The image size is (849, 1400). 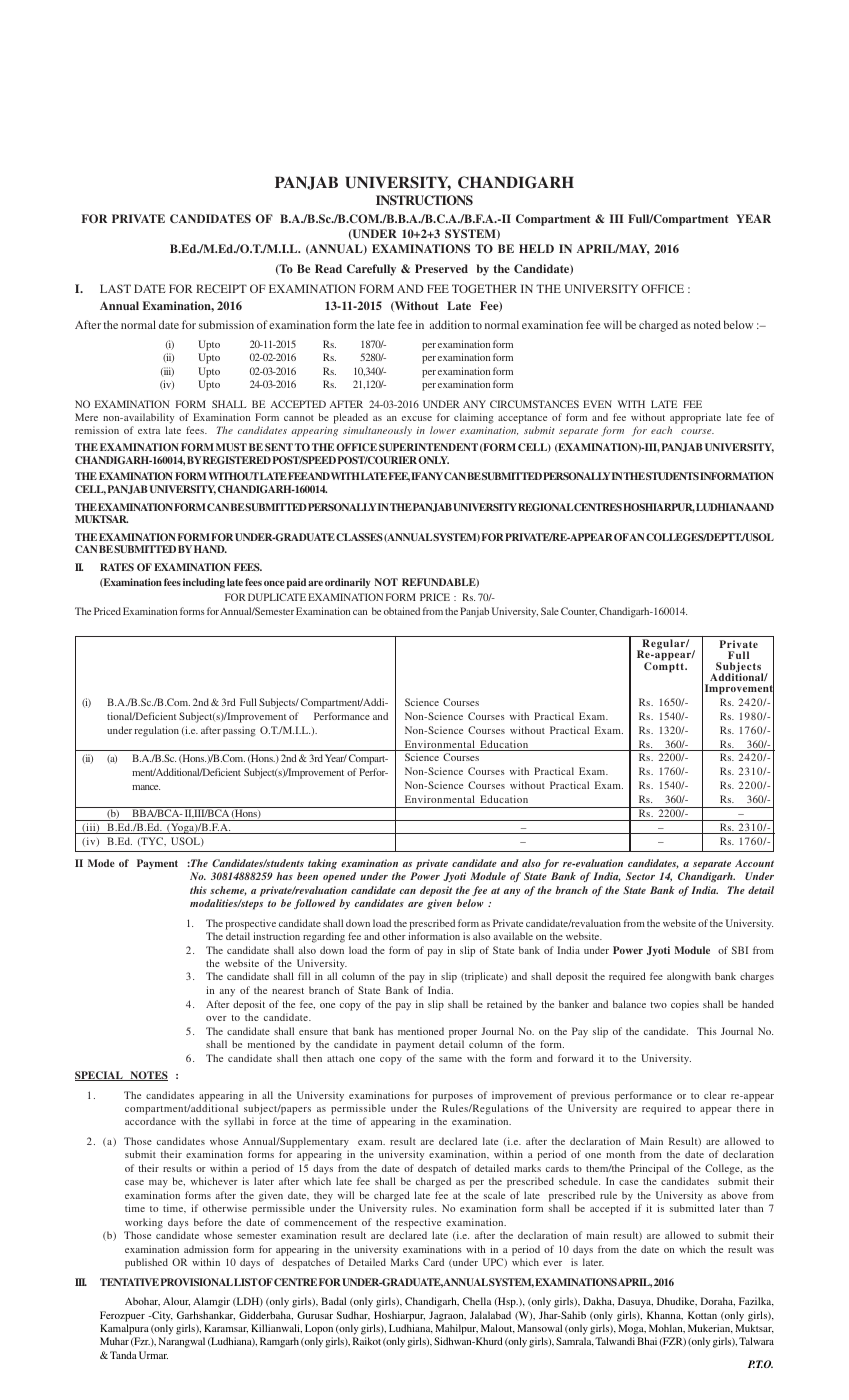 I want to click on LAST, so click(x=115, y=288).
